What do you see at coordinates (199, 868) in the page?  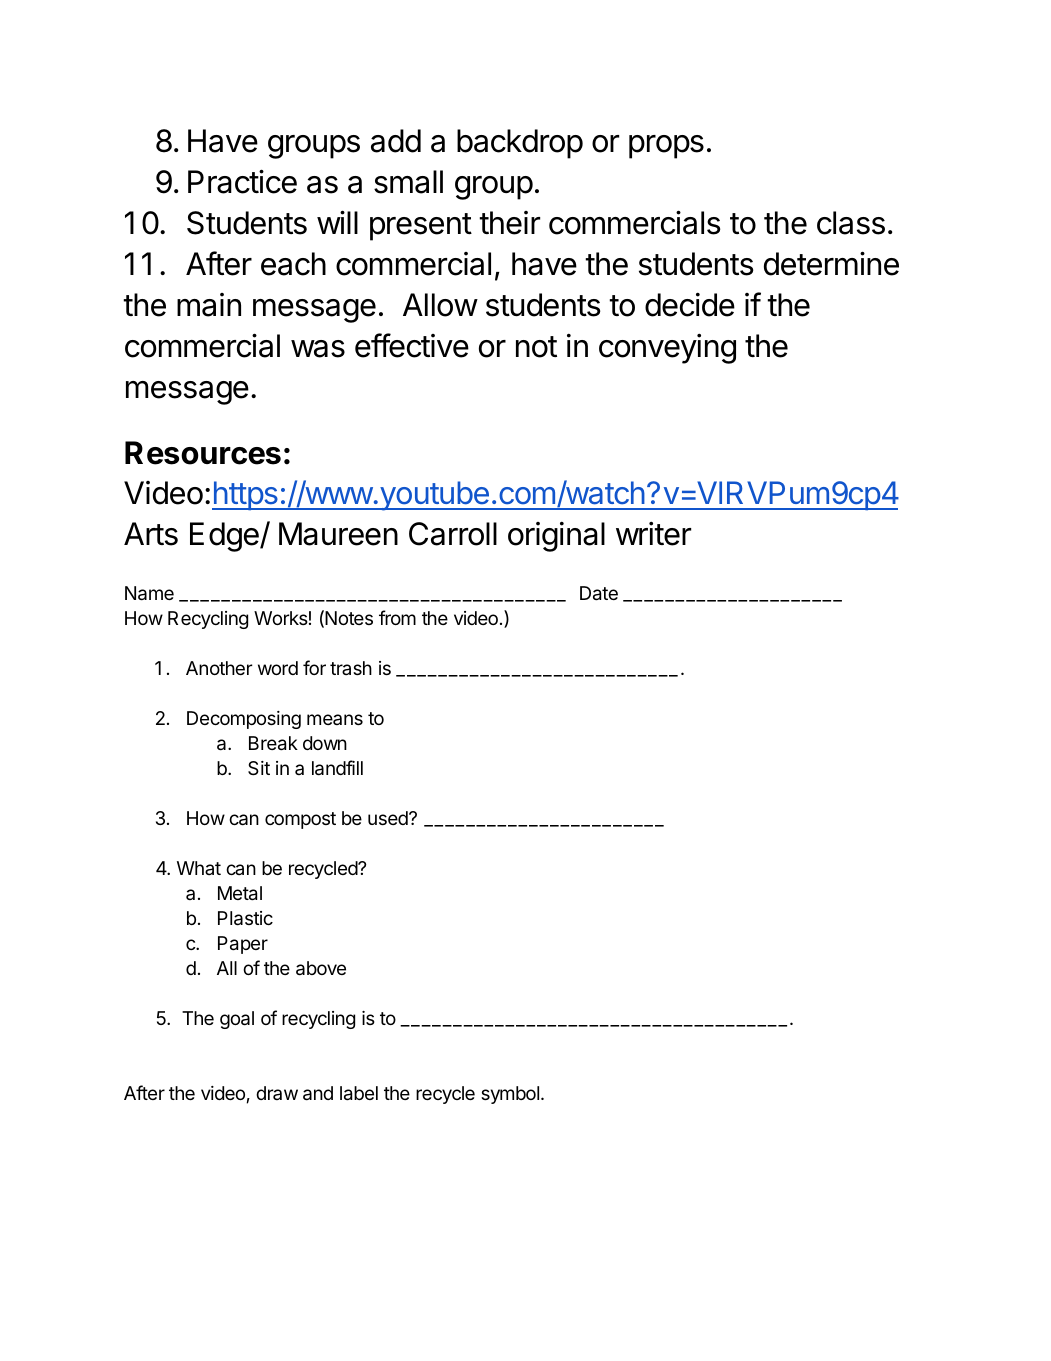 I see `What` at bounding box center [199, 868].
